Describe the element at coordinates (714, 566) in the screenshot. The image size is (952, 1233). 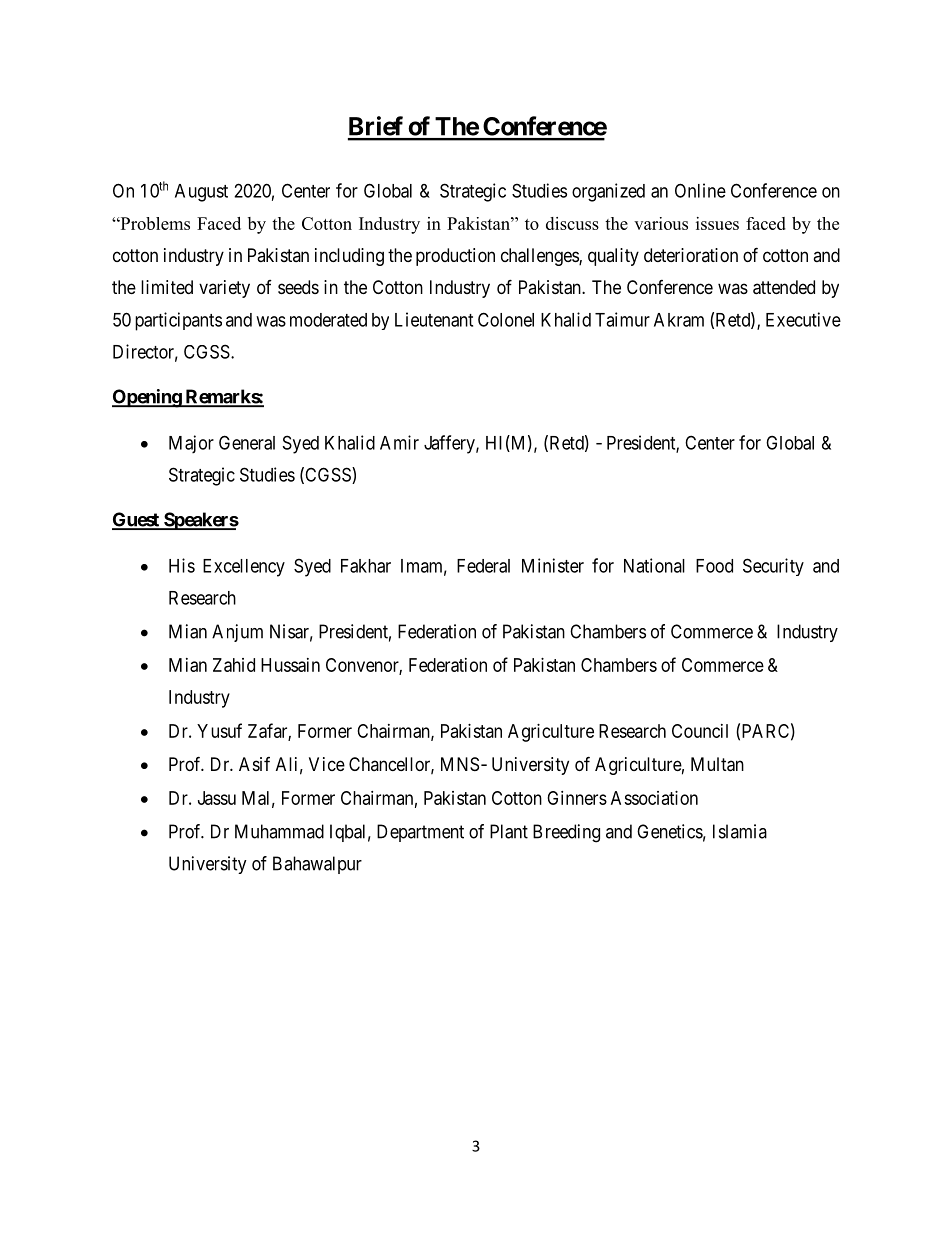
I see `Food` at that location.
